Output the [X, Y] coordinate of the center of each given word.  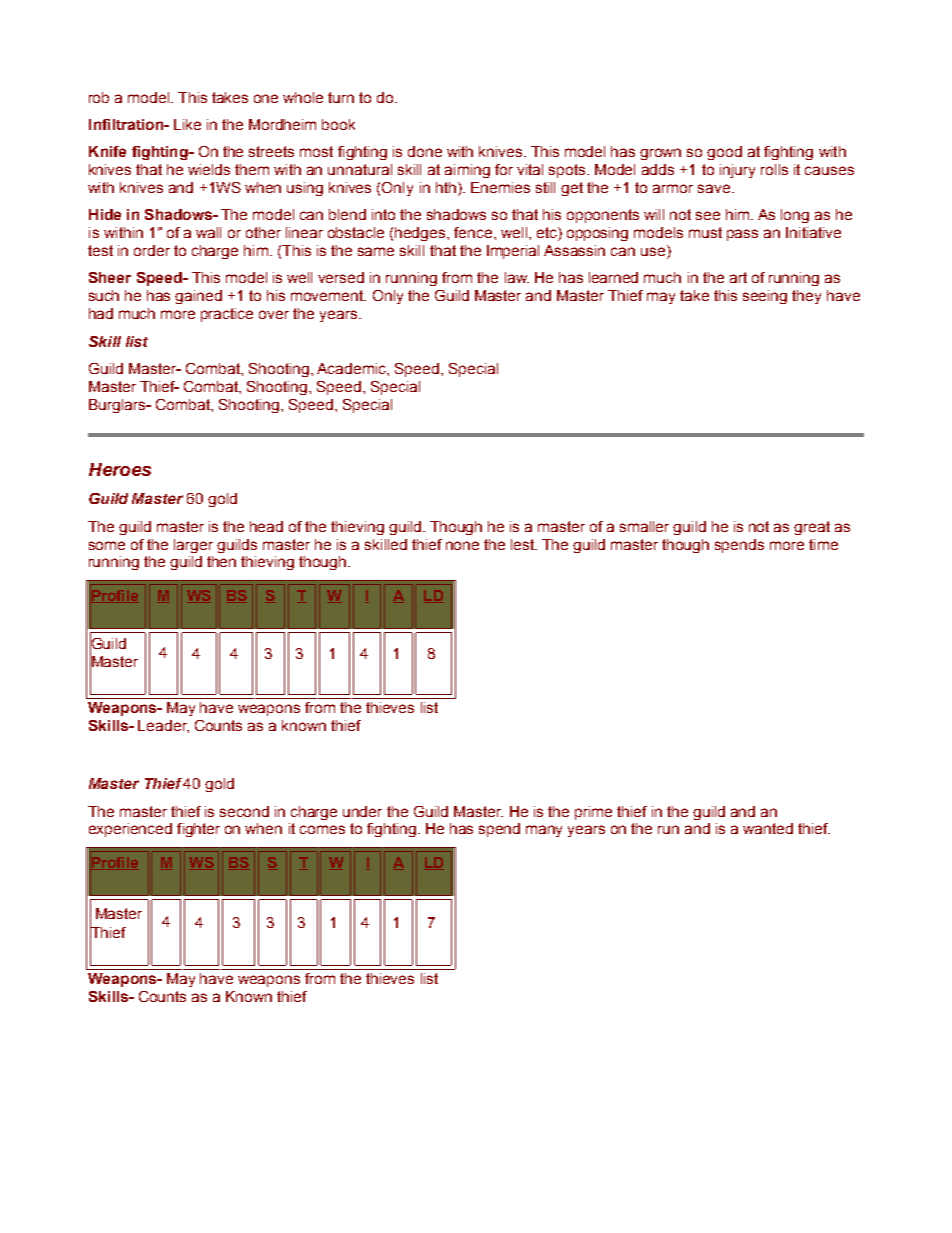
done [425, 151]
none [462, 545]
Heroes [120, 469]
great [812, 528]
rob [99, 97]
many [544, 831]
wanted [768, 828]
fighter [198, 830]
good [724, 153]
